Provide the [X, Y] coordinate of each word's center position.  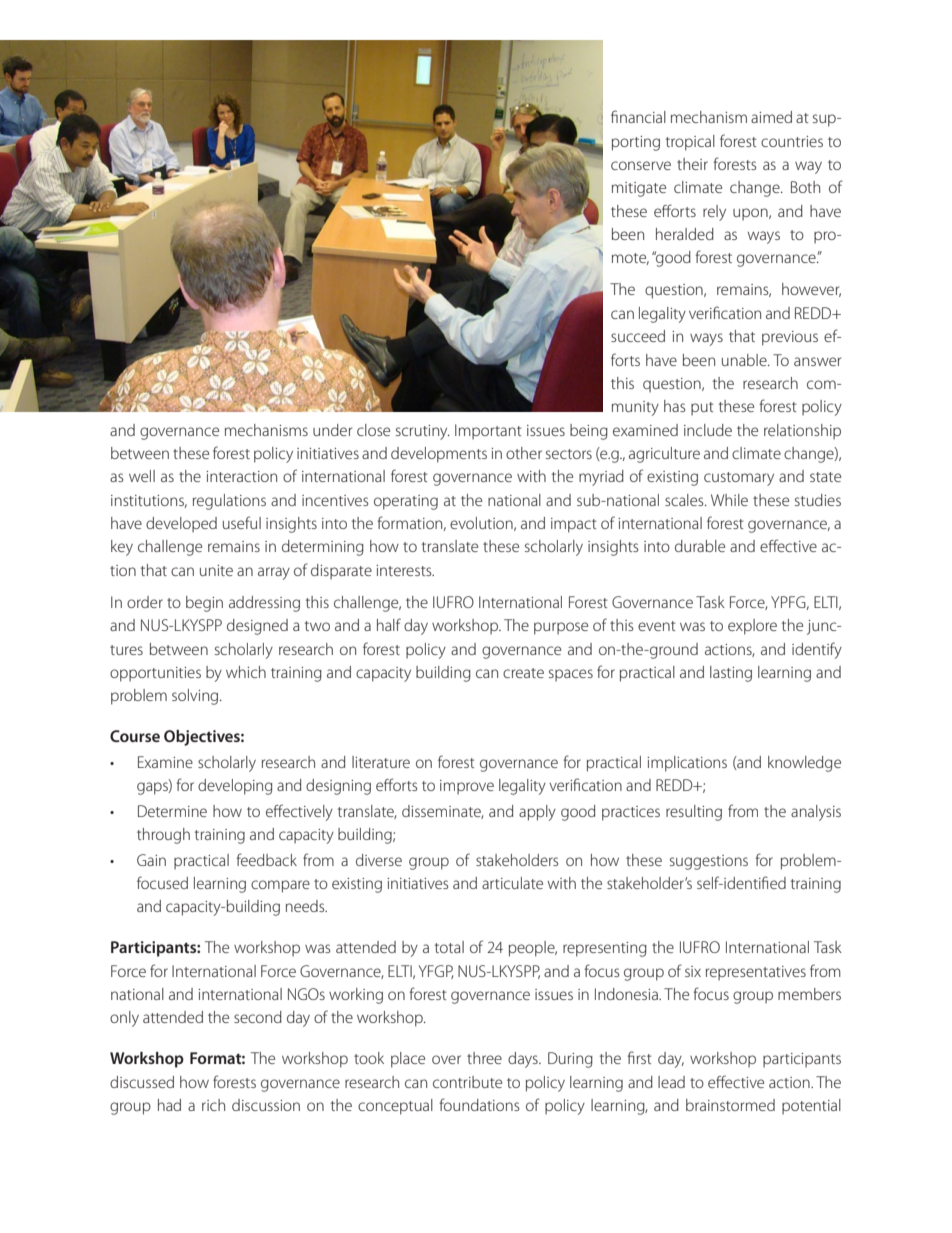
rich [213, 1105]
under [332, 430]
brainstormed [730, 1105]
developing [235, 787]
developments [439, 455]
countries [792, 141]
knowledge [804, 764]
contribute [467, 1082]
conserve [641, 165]
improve [467, 787]
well [142, 476]
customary [739, 479]
